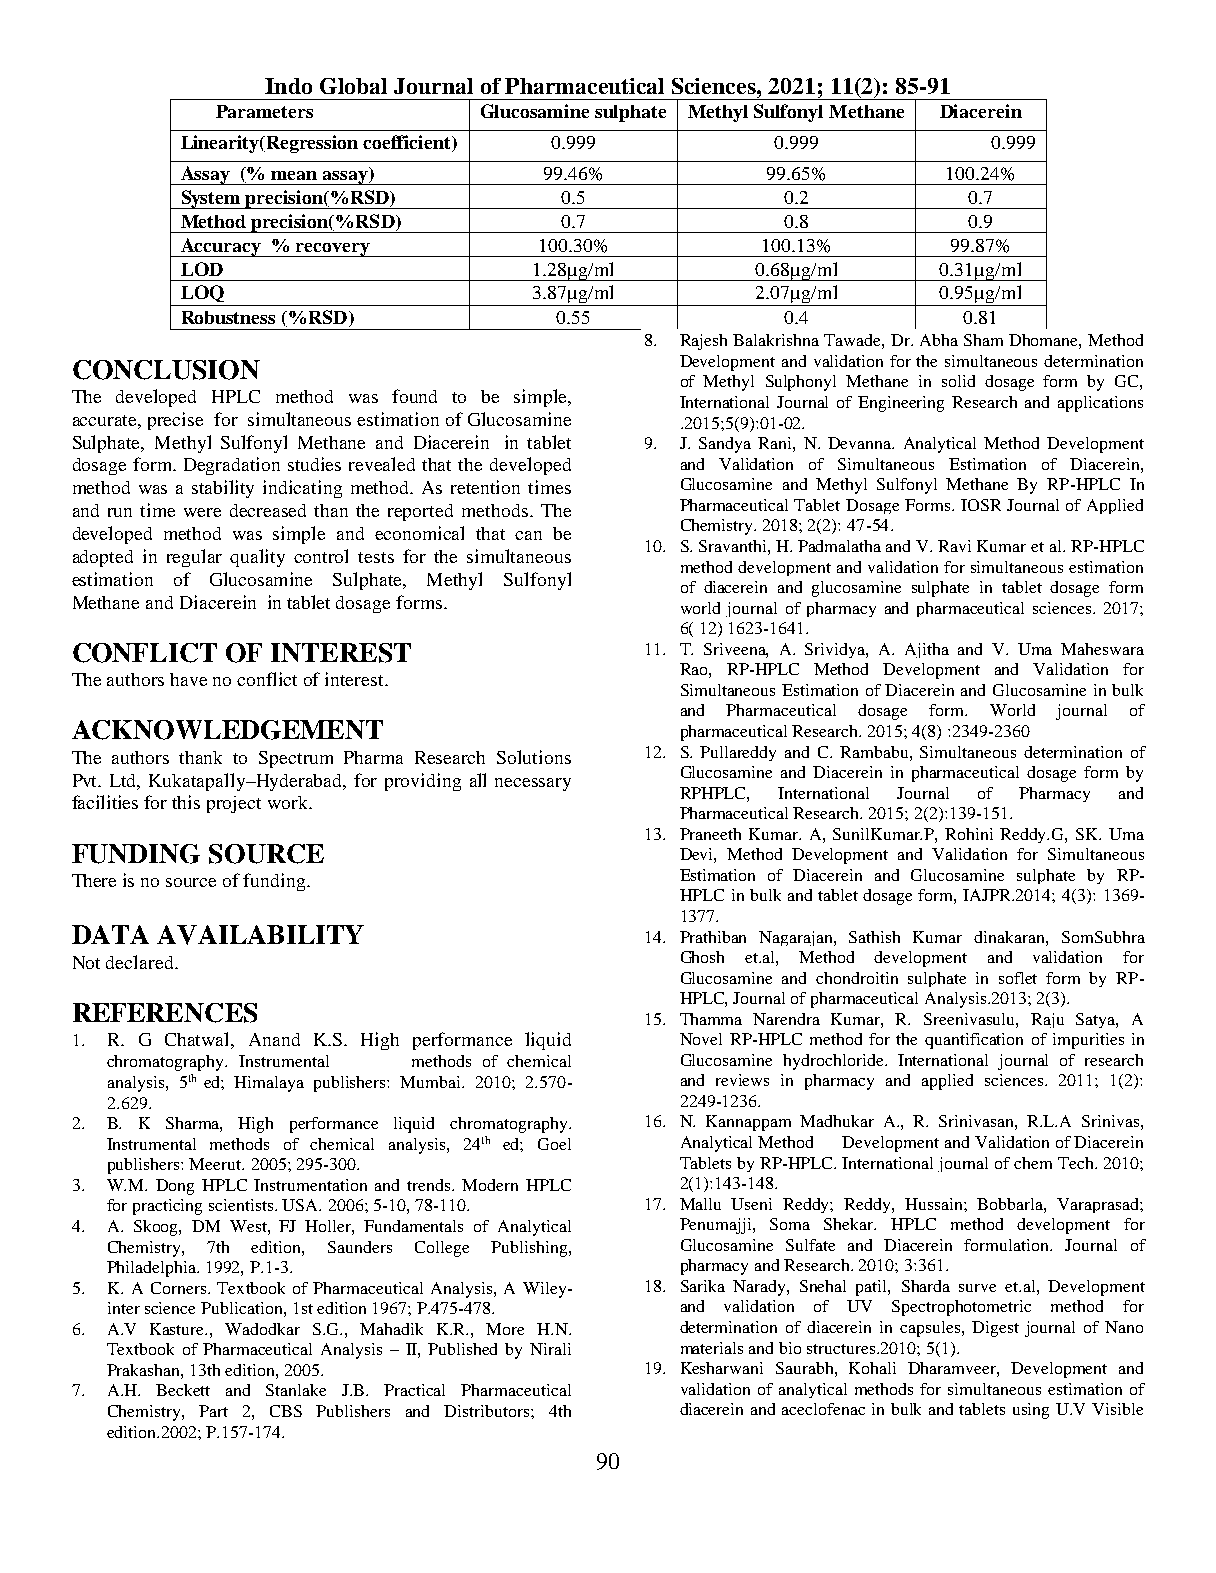 The width and height of the image is (1216, 1573). Describe the element at coordinates (954, 546) in the image. I see `Ravi` at that location.
